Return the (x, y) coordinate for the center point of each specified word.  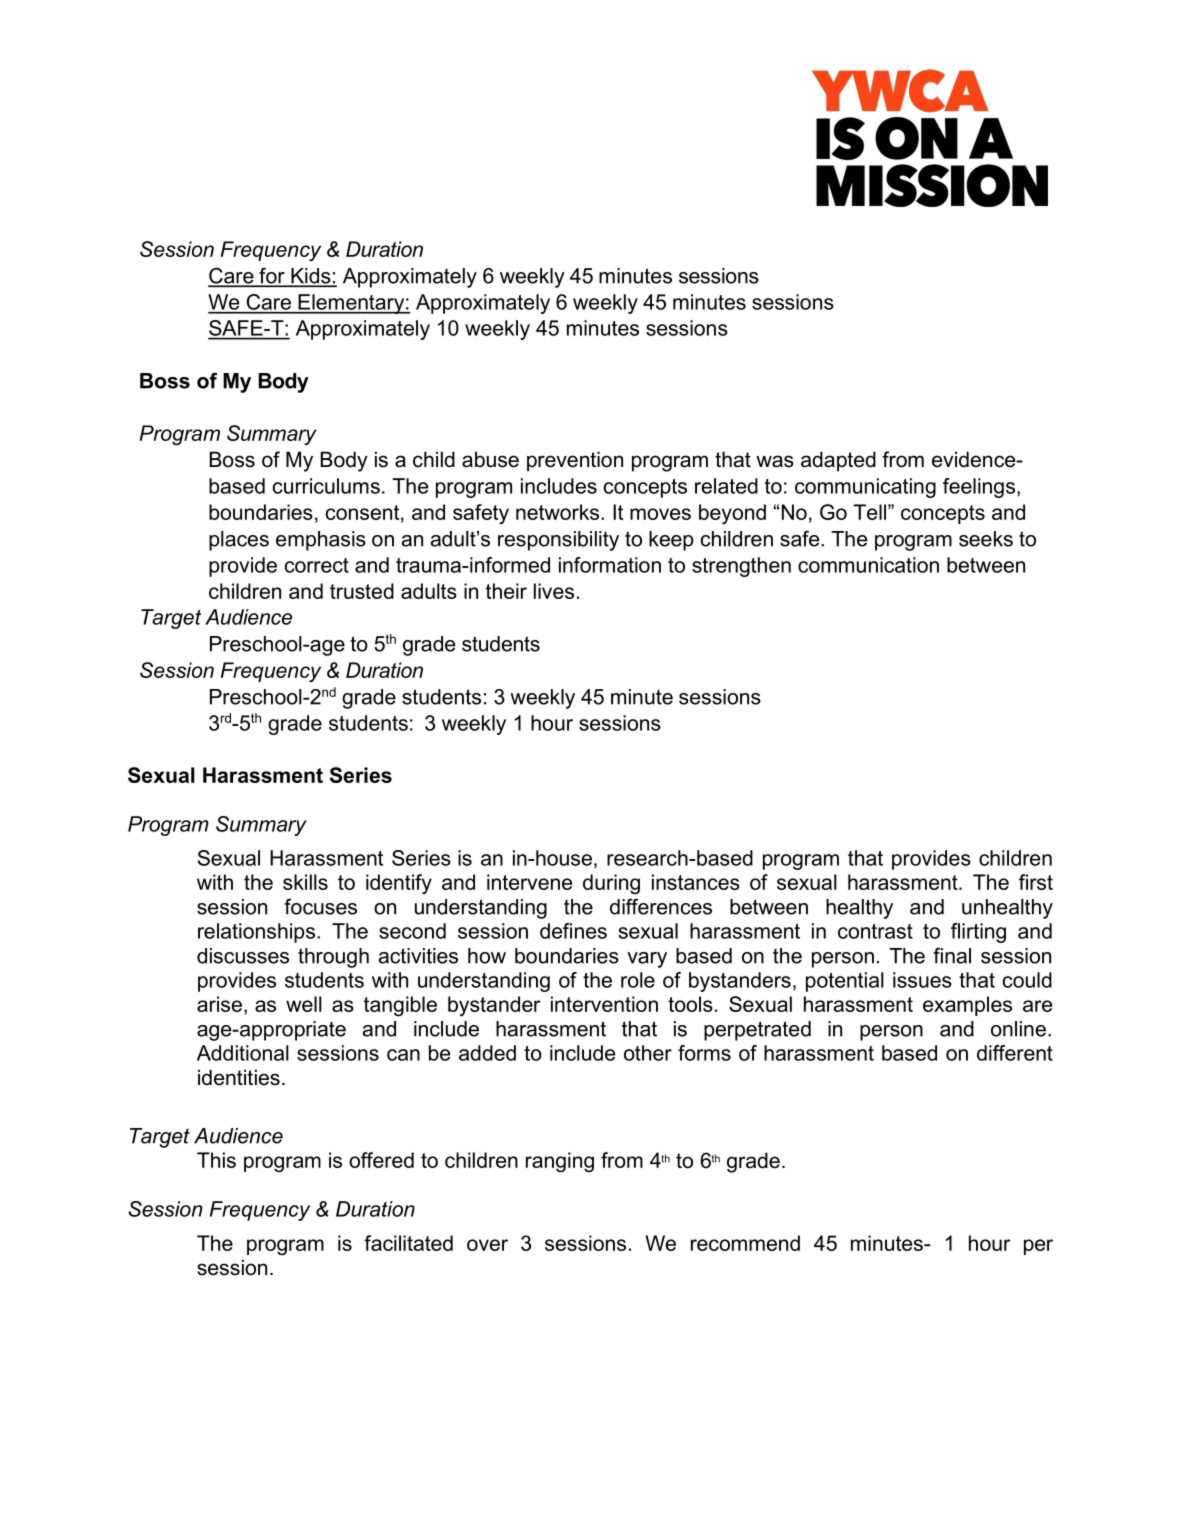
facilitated (408, 1243)
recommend (745, 1243)
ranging (560, 1162)
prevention (575, 461)
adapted (838, 461)
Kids (311, 277)
